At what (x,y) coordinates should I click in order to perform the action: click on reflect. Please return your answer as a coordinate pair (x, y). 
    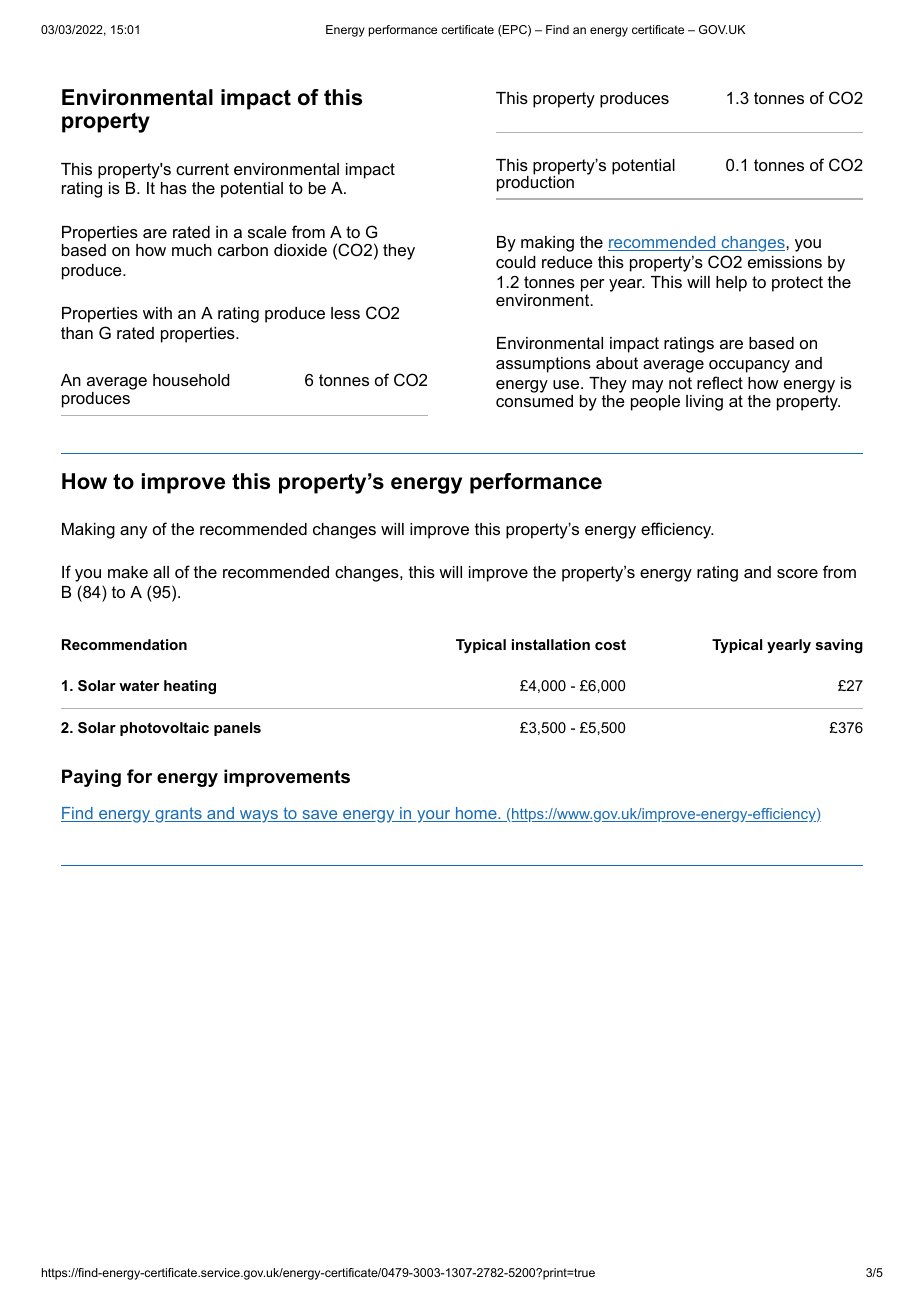
    Looking at the image, I should click on (720, 382).
